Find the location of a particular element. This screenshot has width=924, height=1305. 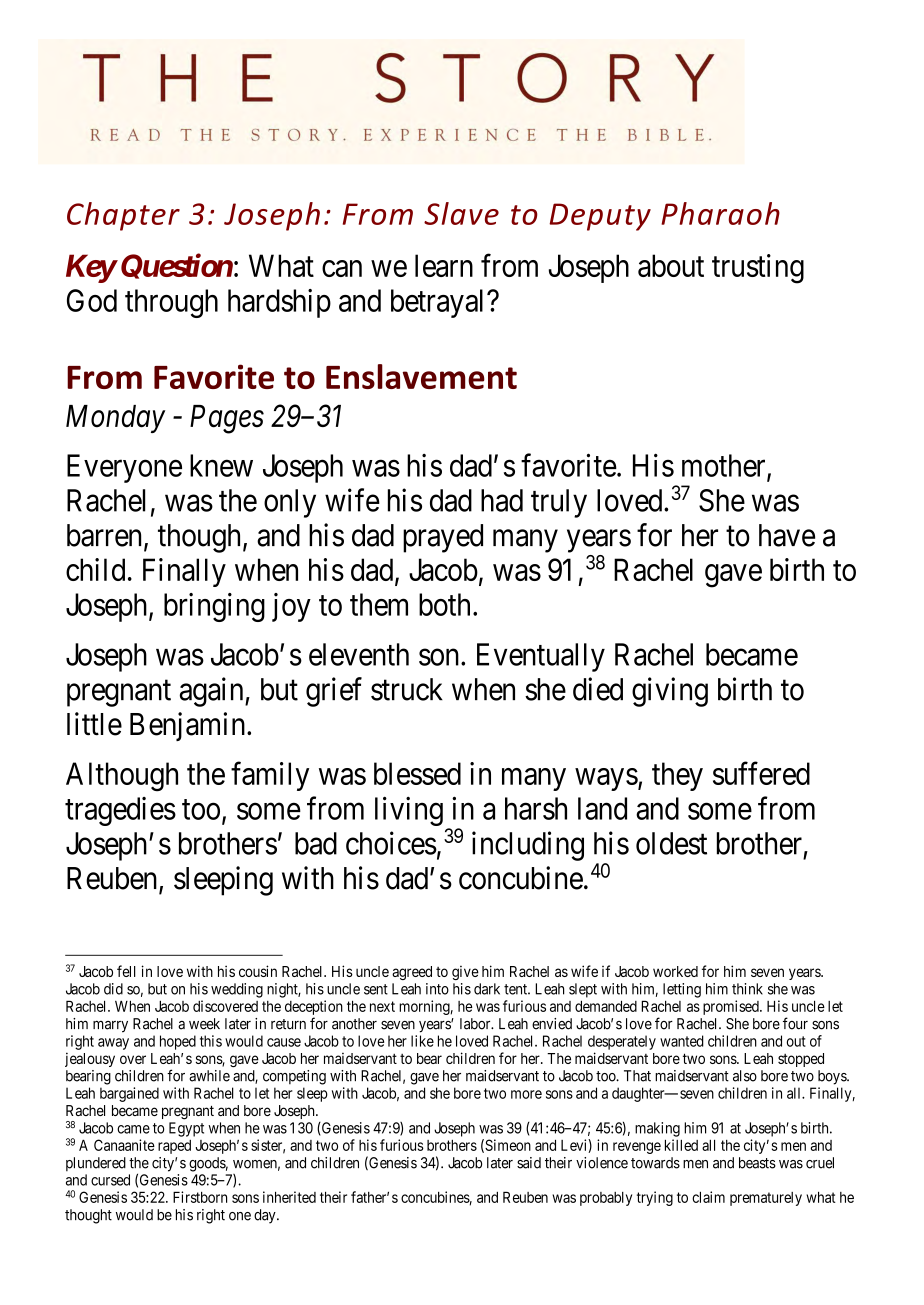

learn is located at coordinates (444, 265).
